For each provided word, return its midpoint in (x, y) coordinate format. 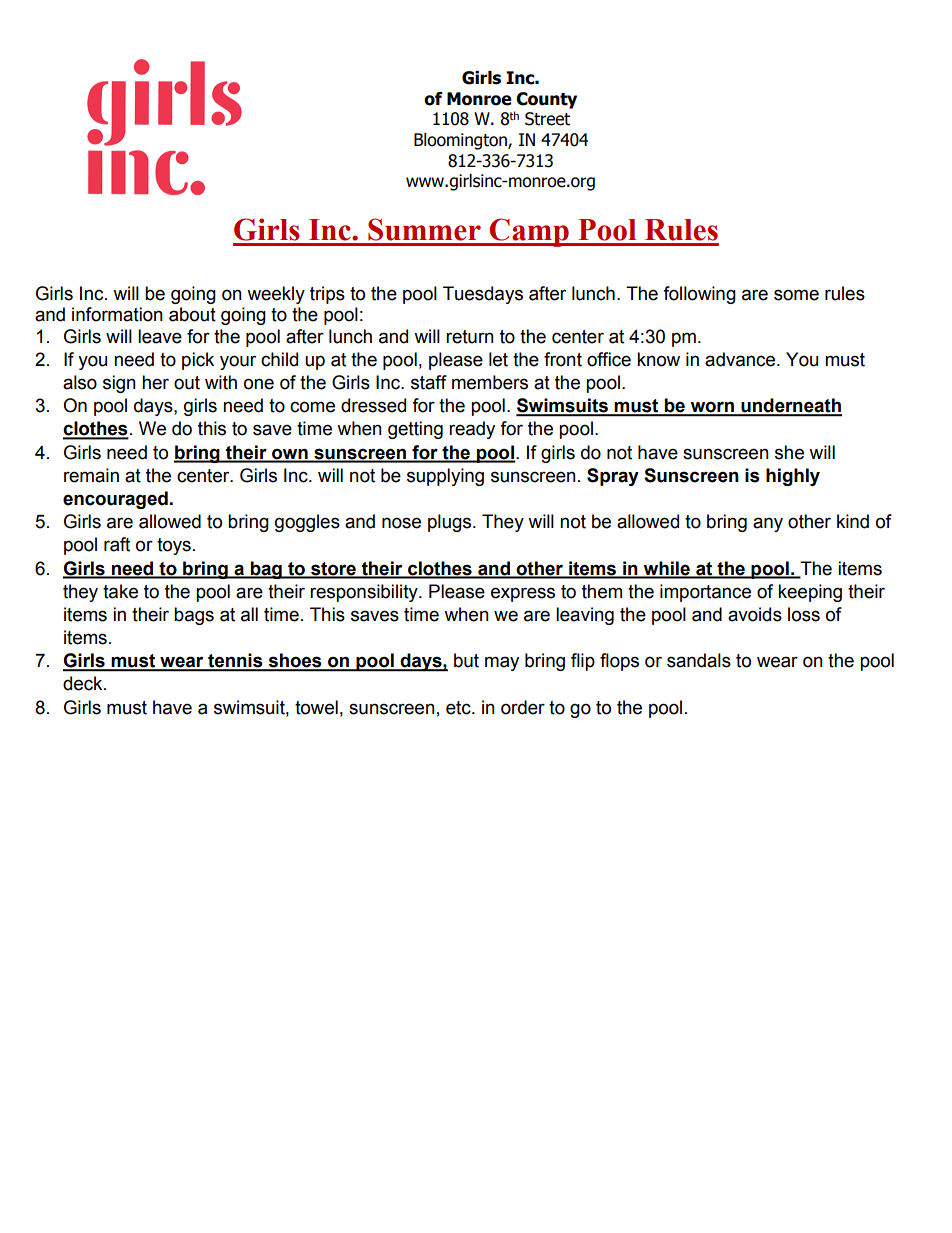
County (546, 100)
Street (547, 119)
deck (84, 683)
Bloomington (461, 141)
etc (459, 708)
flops (619, 662)
